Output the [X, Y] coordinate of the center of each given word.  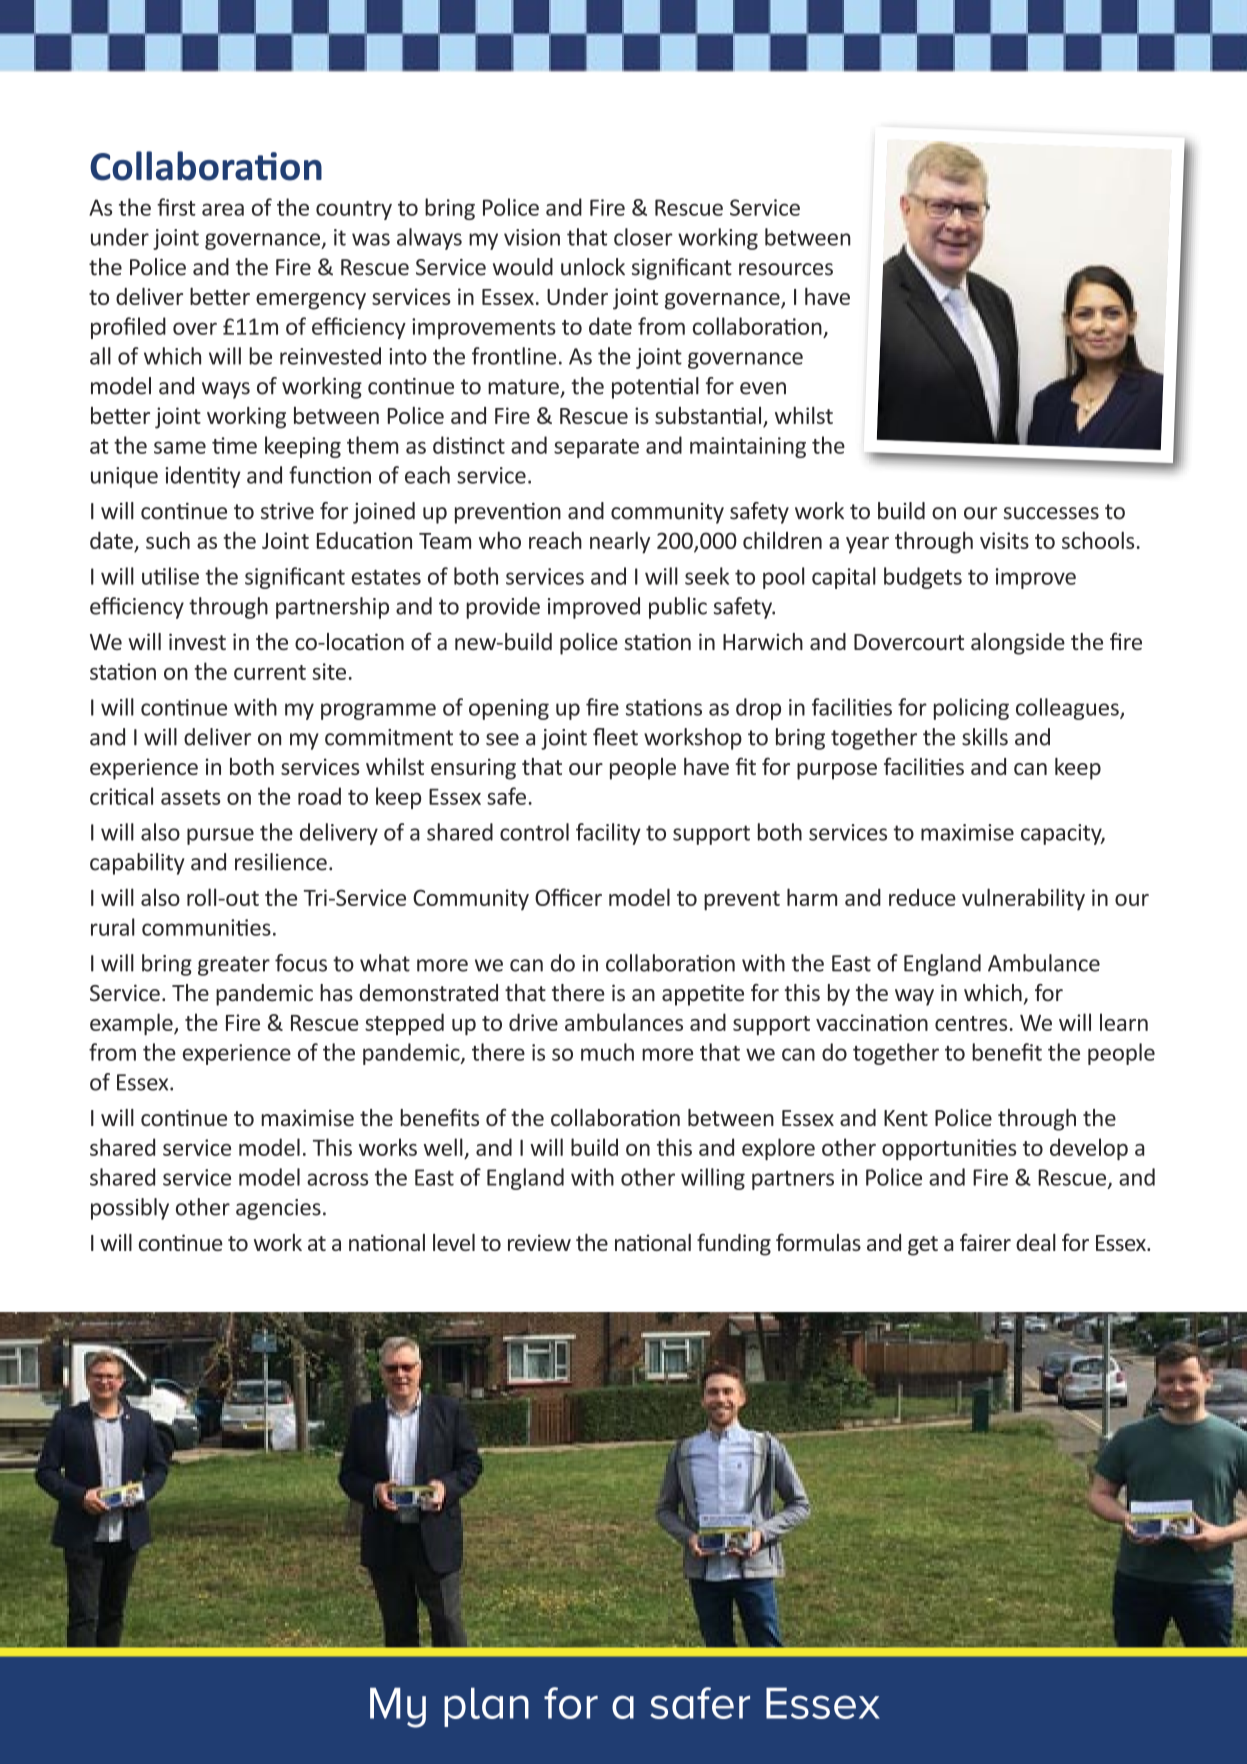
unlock [593, 267]
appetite [703, 995]
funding [734, 1244]
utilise [170, 576]
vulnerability [1023, 899]
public [678, 608]
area [223, 209]
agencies [278, 1209]
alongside [1018, 644]
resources [786, 269]
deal [1036, 1242]
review [539, 1242]
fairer [985, 1242]
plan [486, 1707]
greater [234, 966]
